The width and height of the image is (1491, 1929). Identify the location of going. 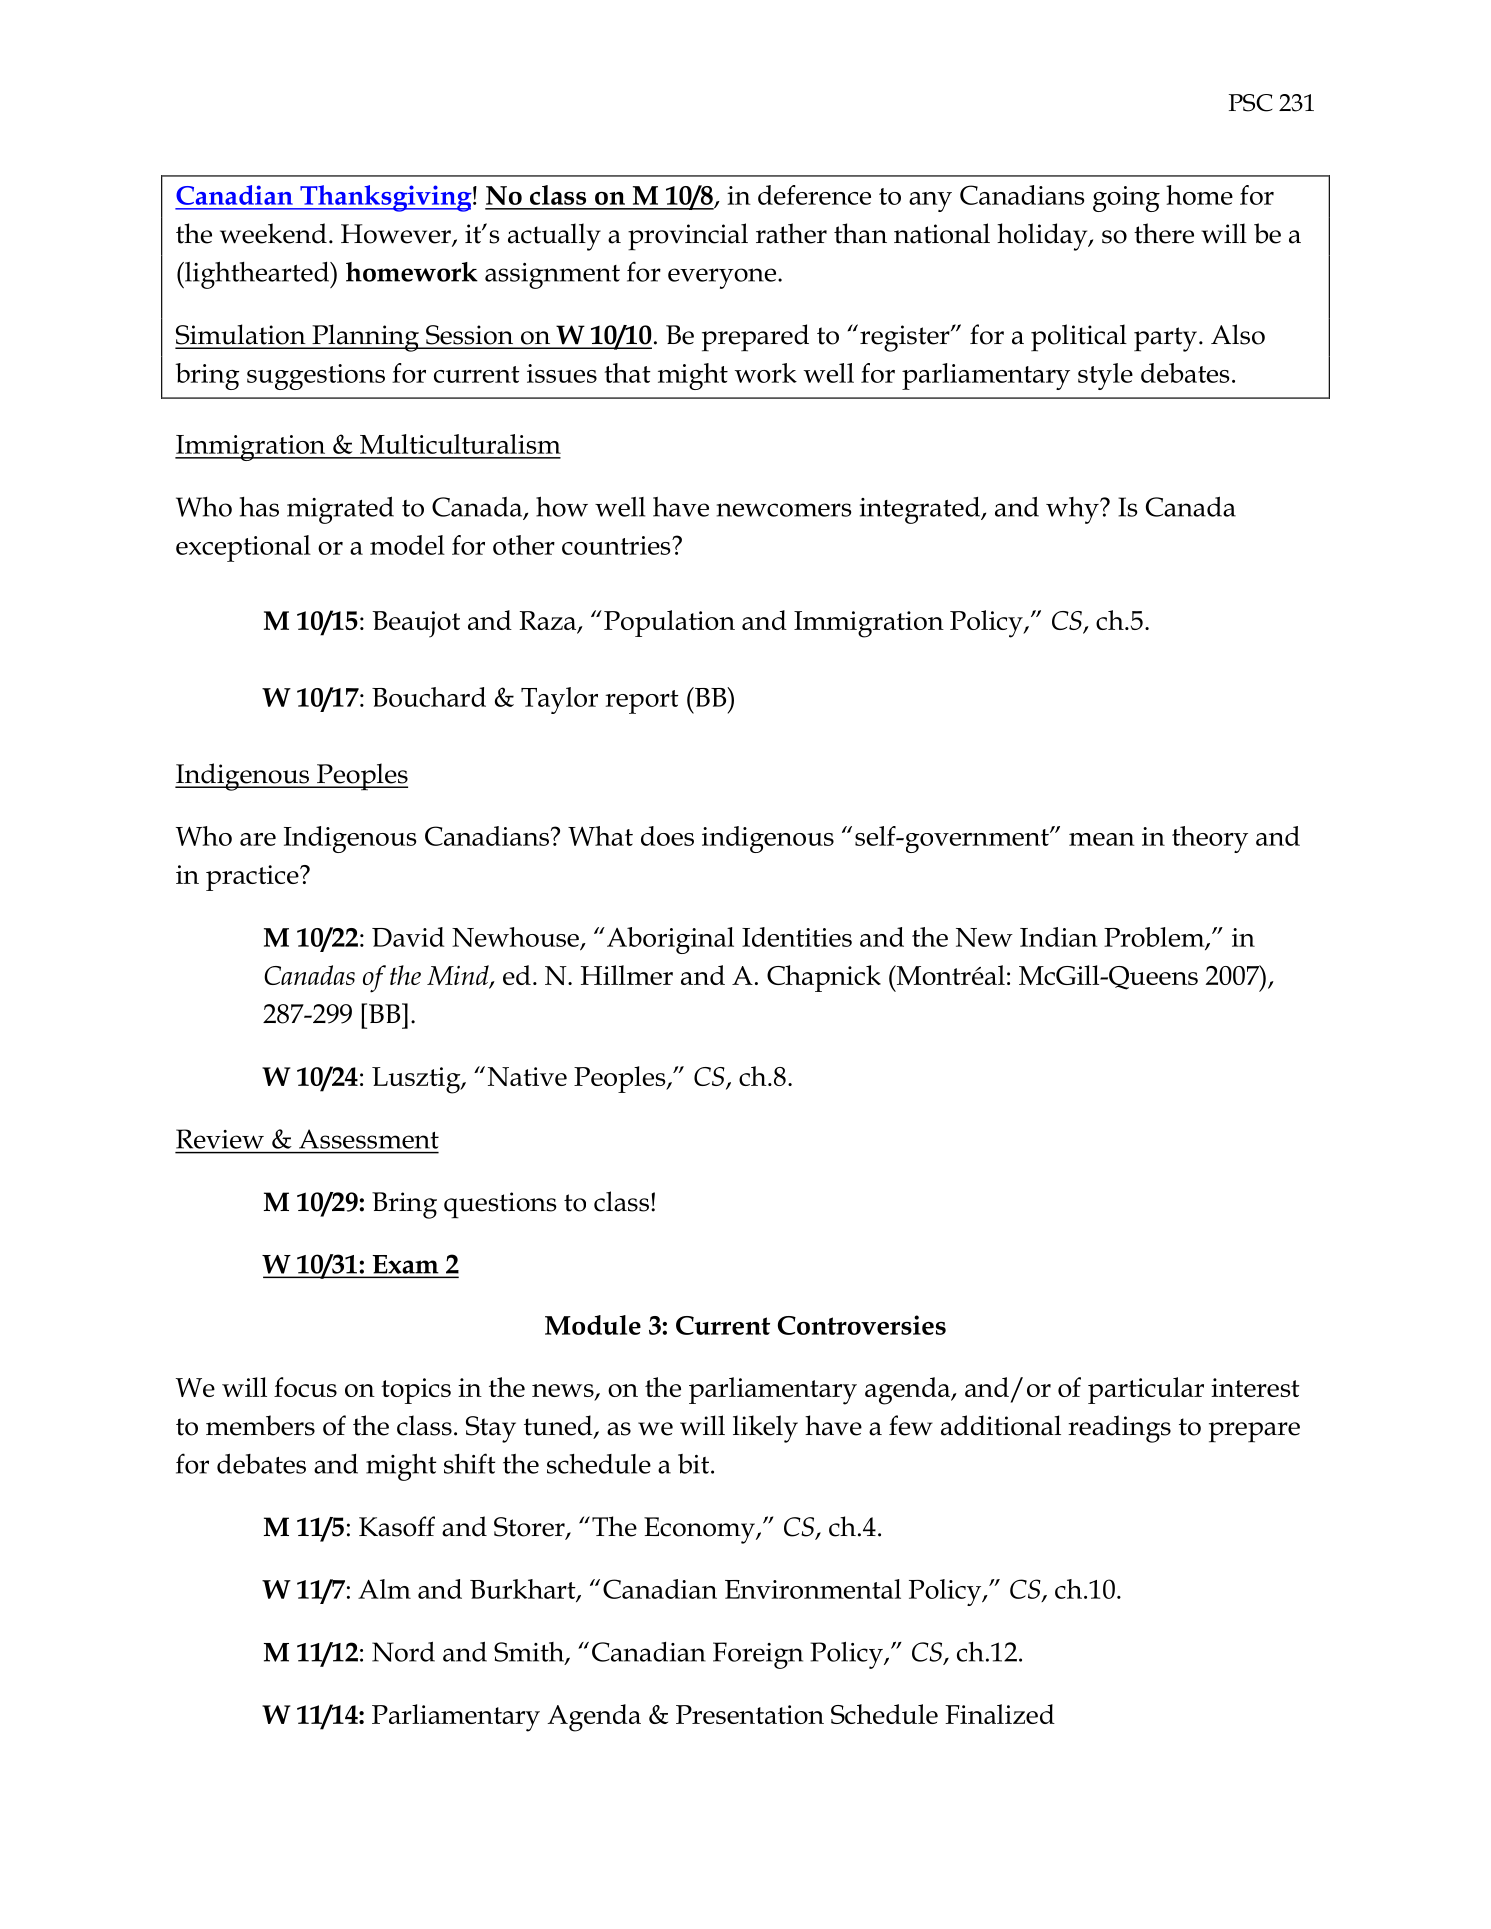
(1126, 199).
